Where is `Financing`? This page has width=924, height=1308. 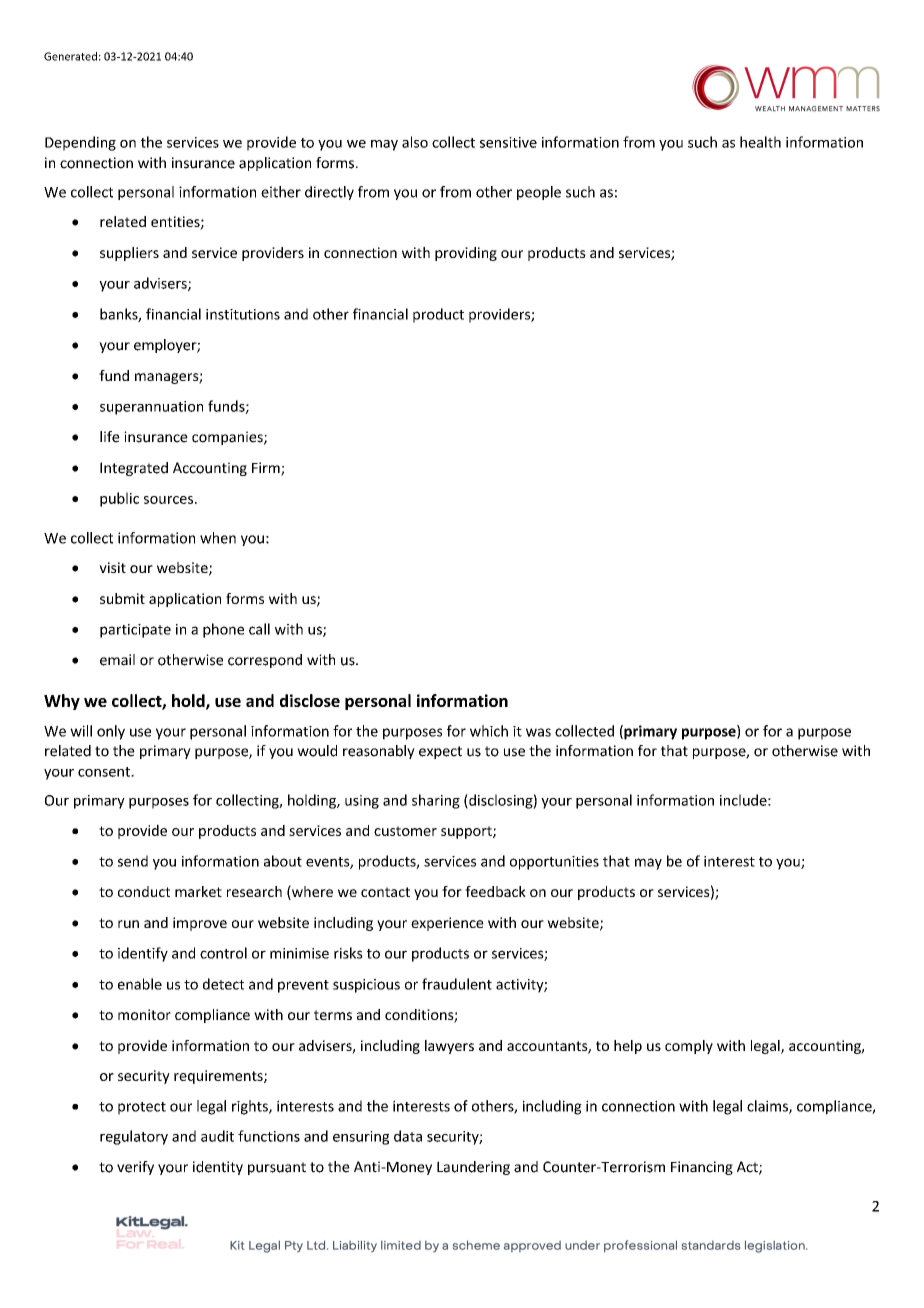 Financing is located at coordinates (702, 1168).
